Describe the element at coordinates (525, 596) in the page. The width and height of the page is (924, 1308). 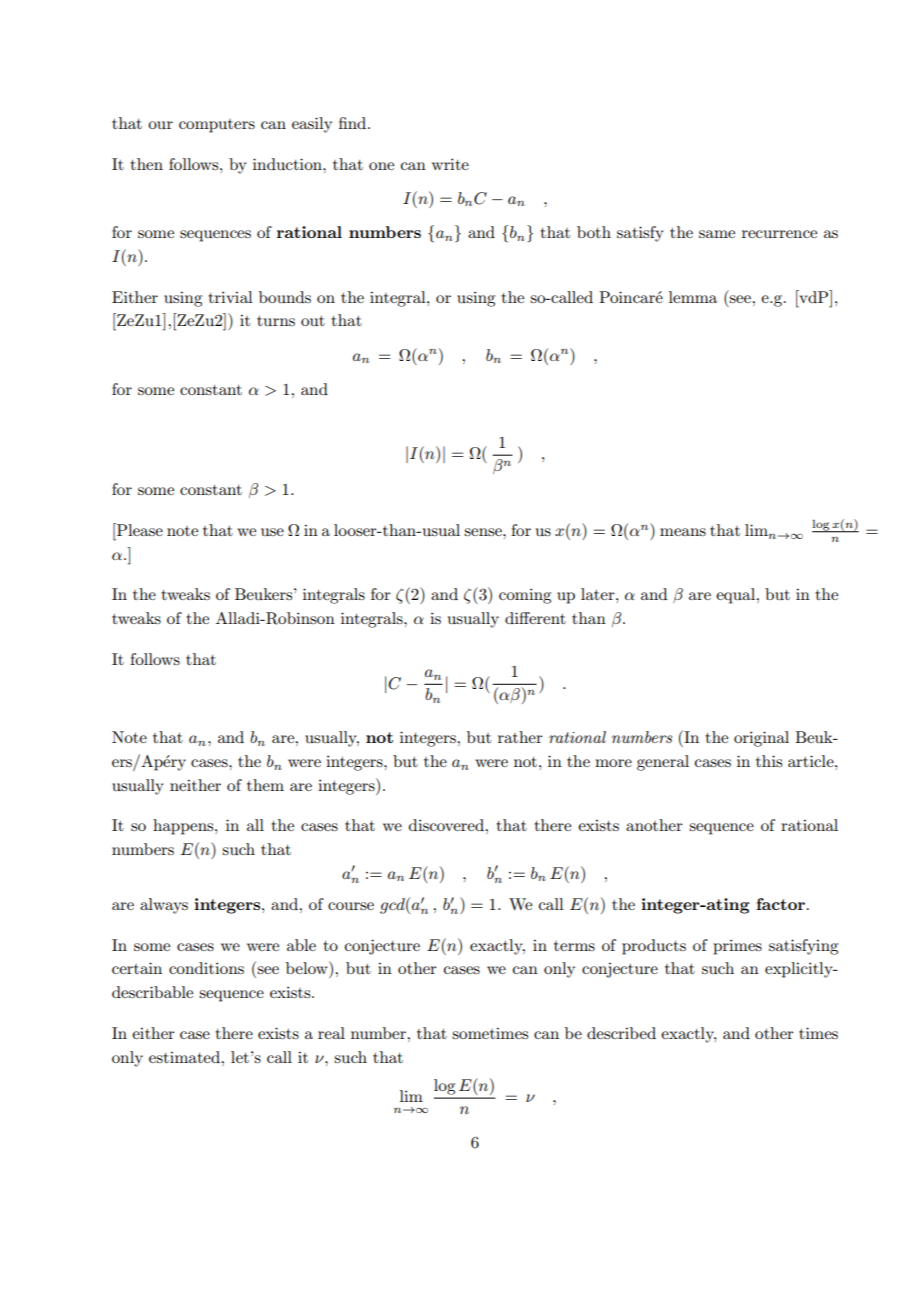
I see `coming` at that location.
